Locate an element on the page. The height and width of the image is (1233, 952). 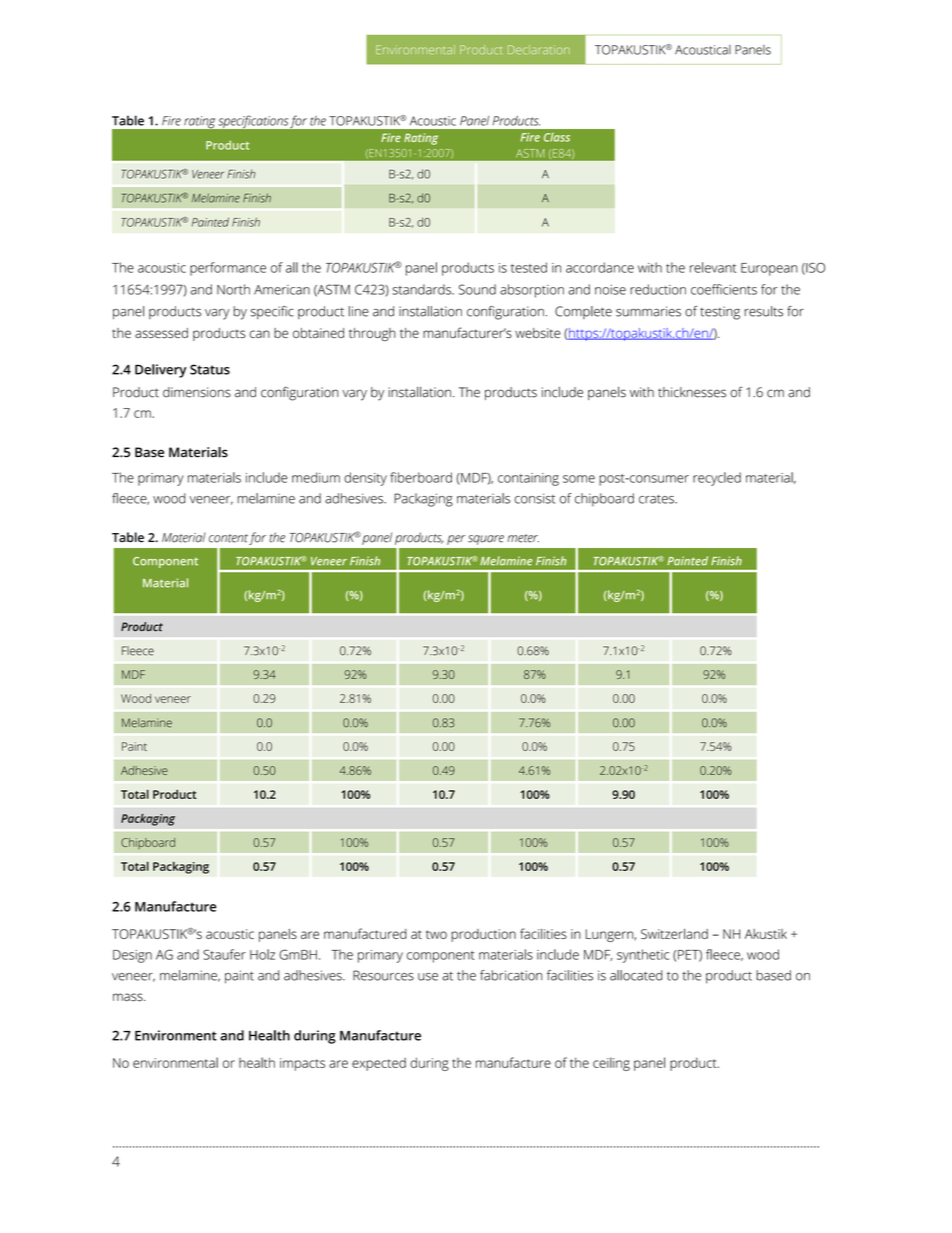
square is located at coordinates (486, 540).
